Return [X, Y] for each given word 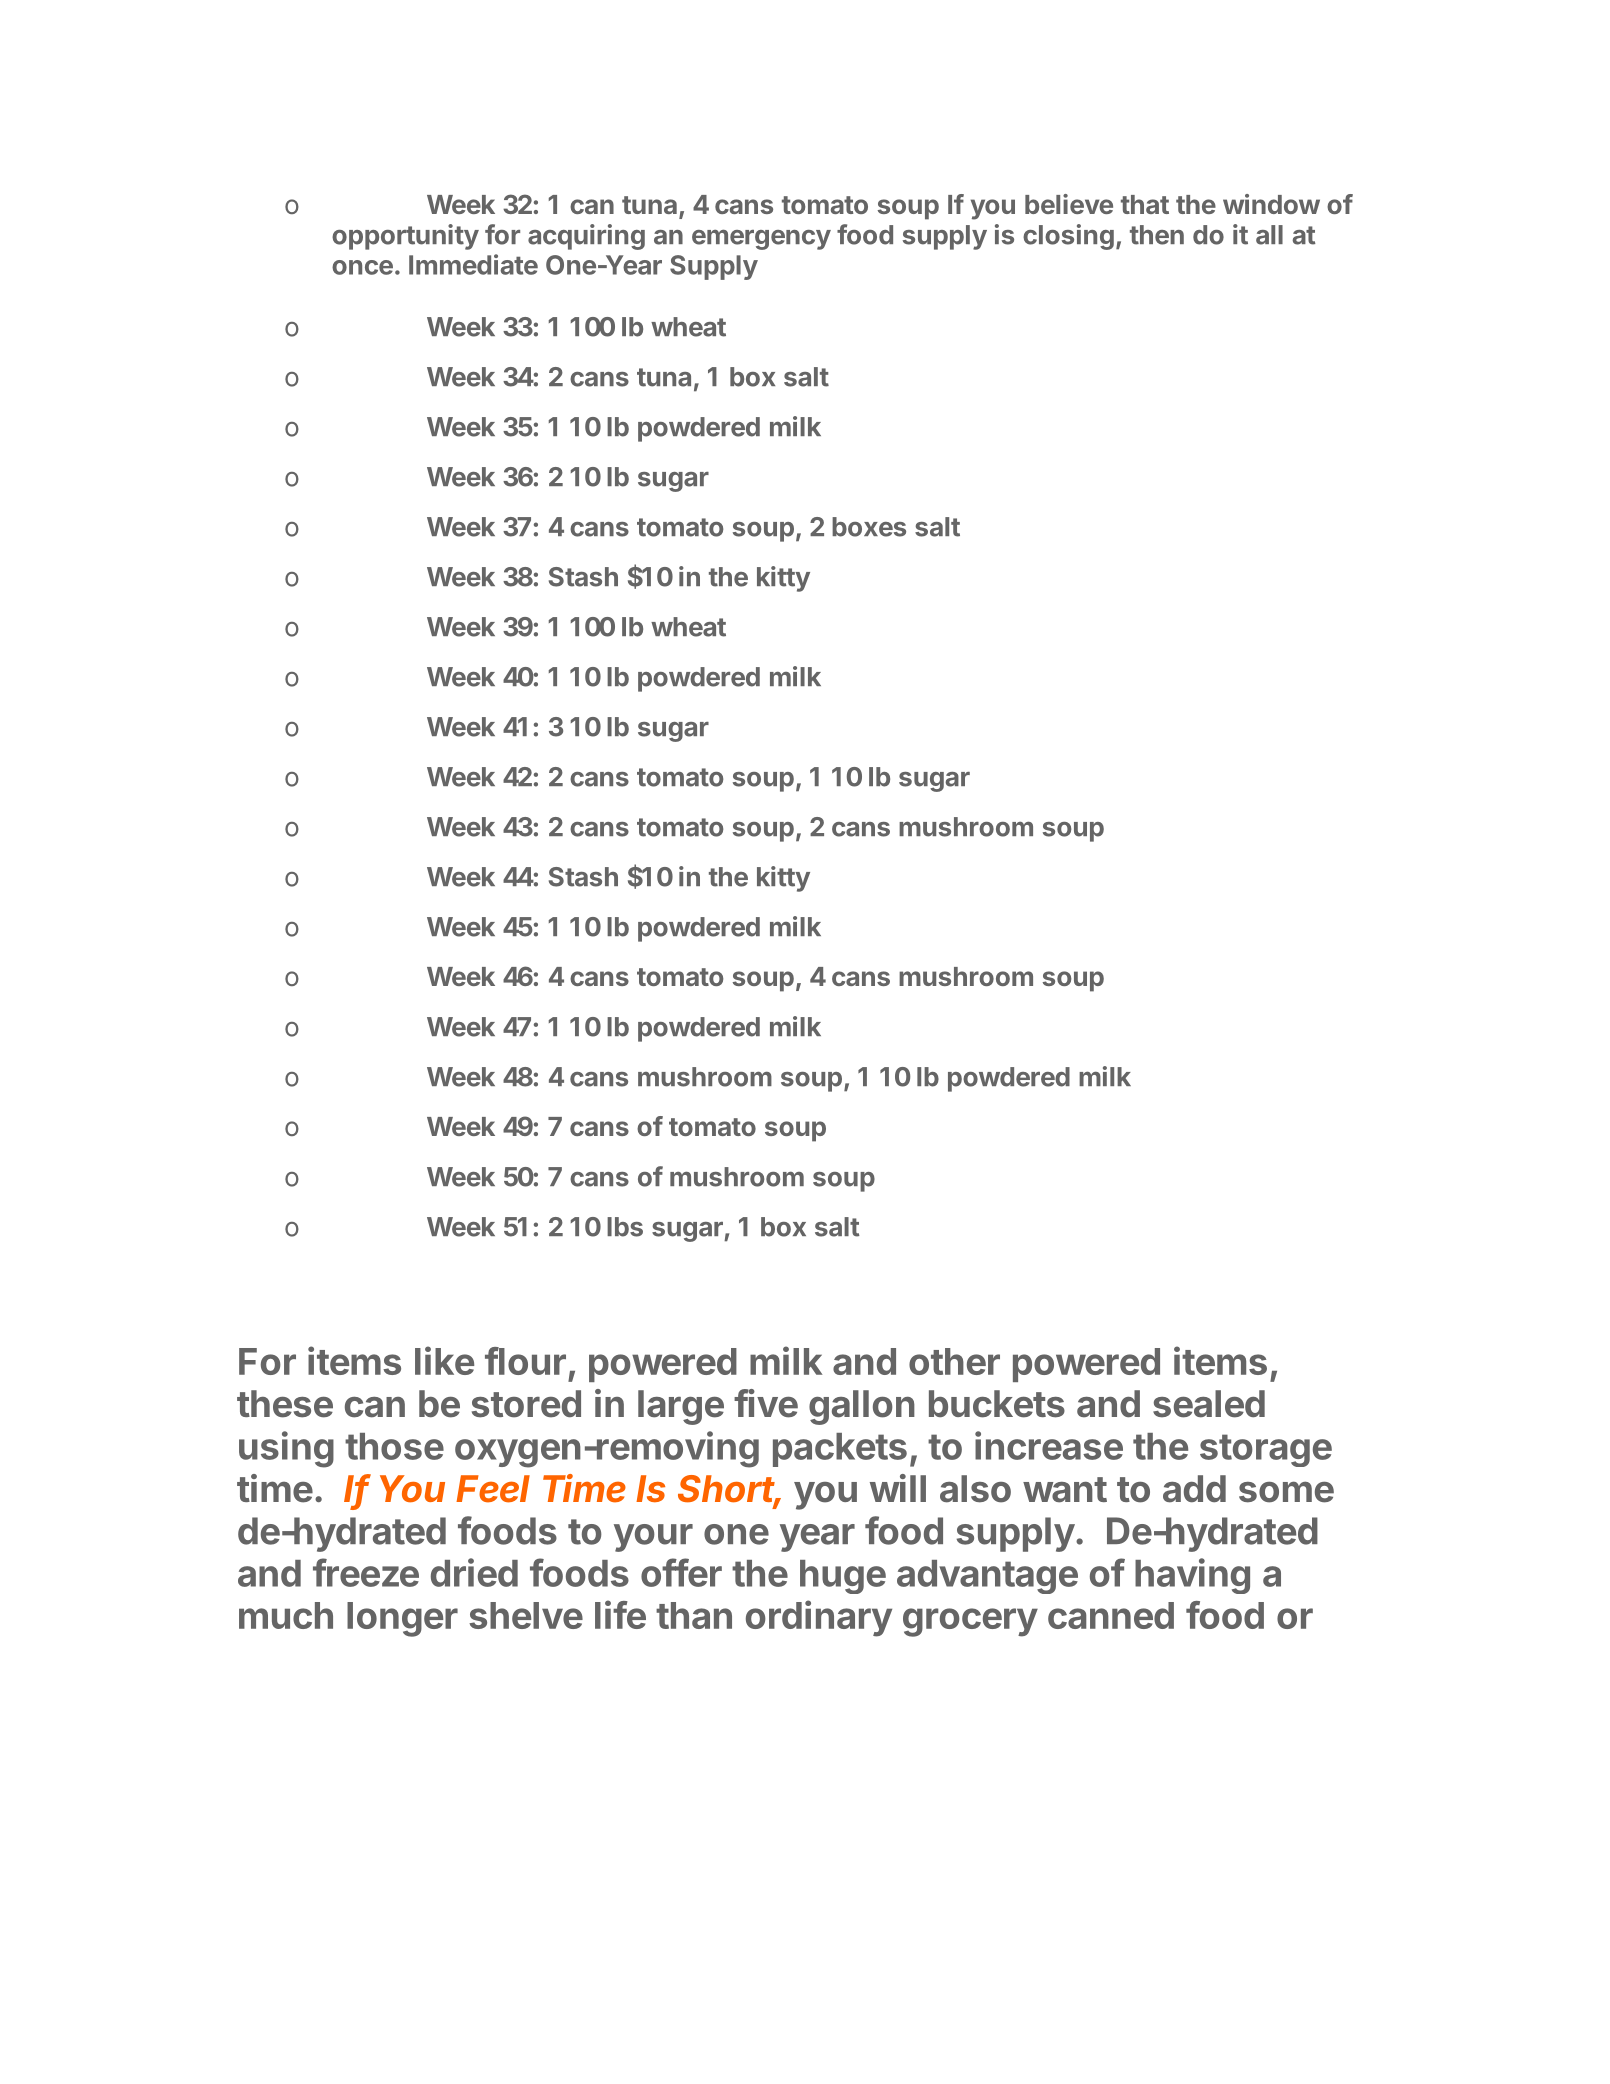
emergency [761, 239]
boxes [869, 527]
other [954, 1361]
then [1157, 235]
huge [843, 1577]
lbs [625, 1227]
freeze [366, 1572]
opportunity [405, 237]
